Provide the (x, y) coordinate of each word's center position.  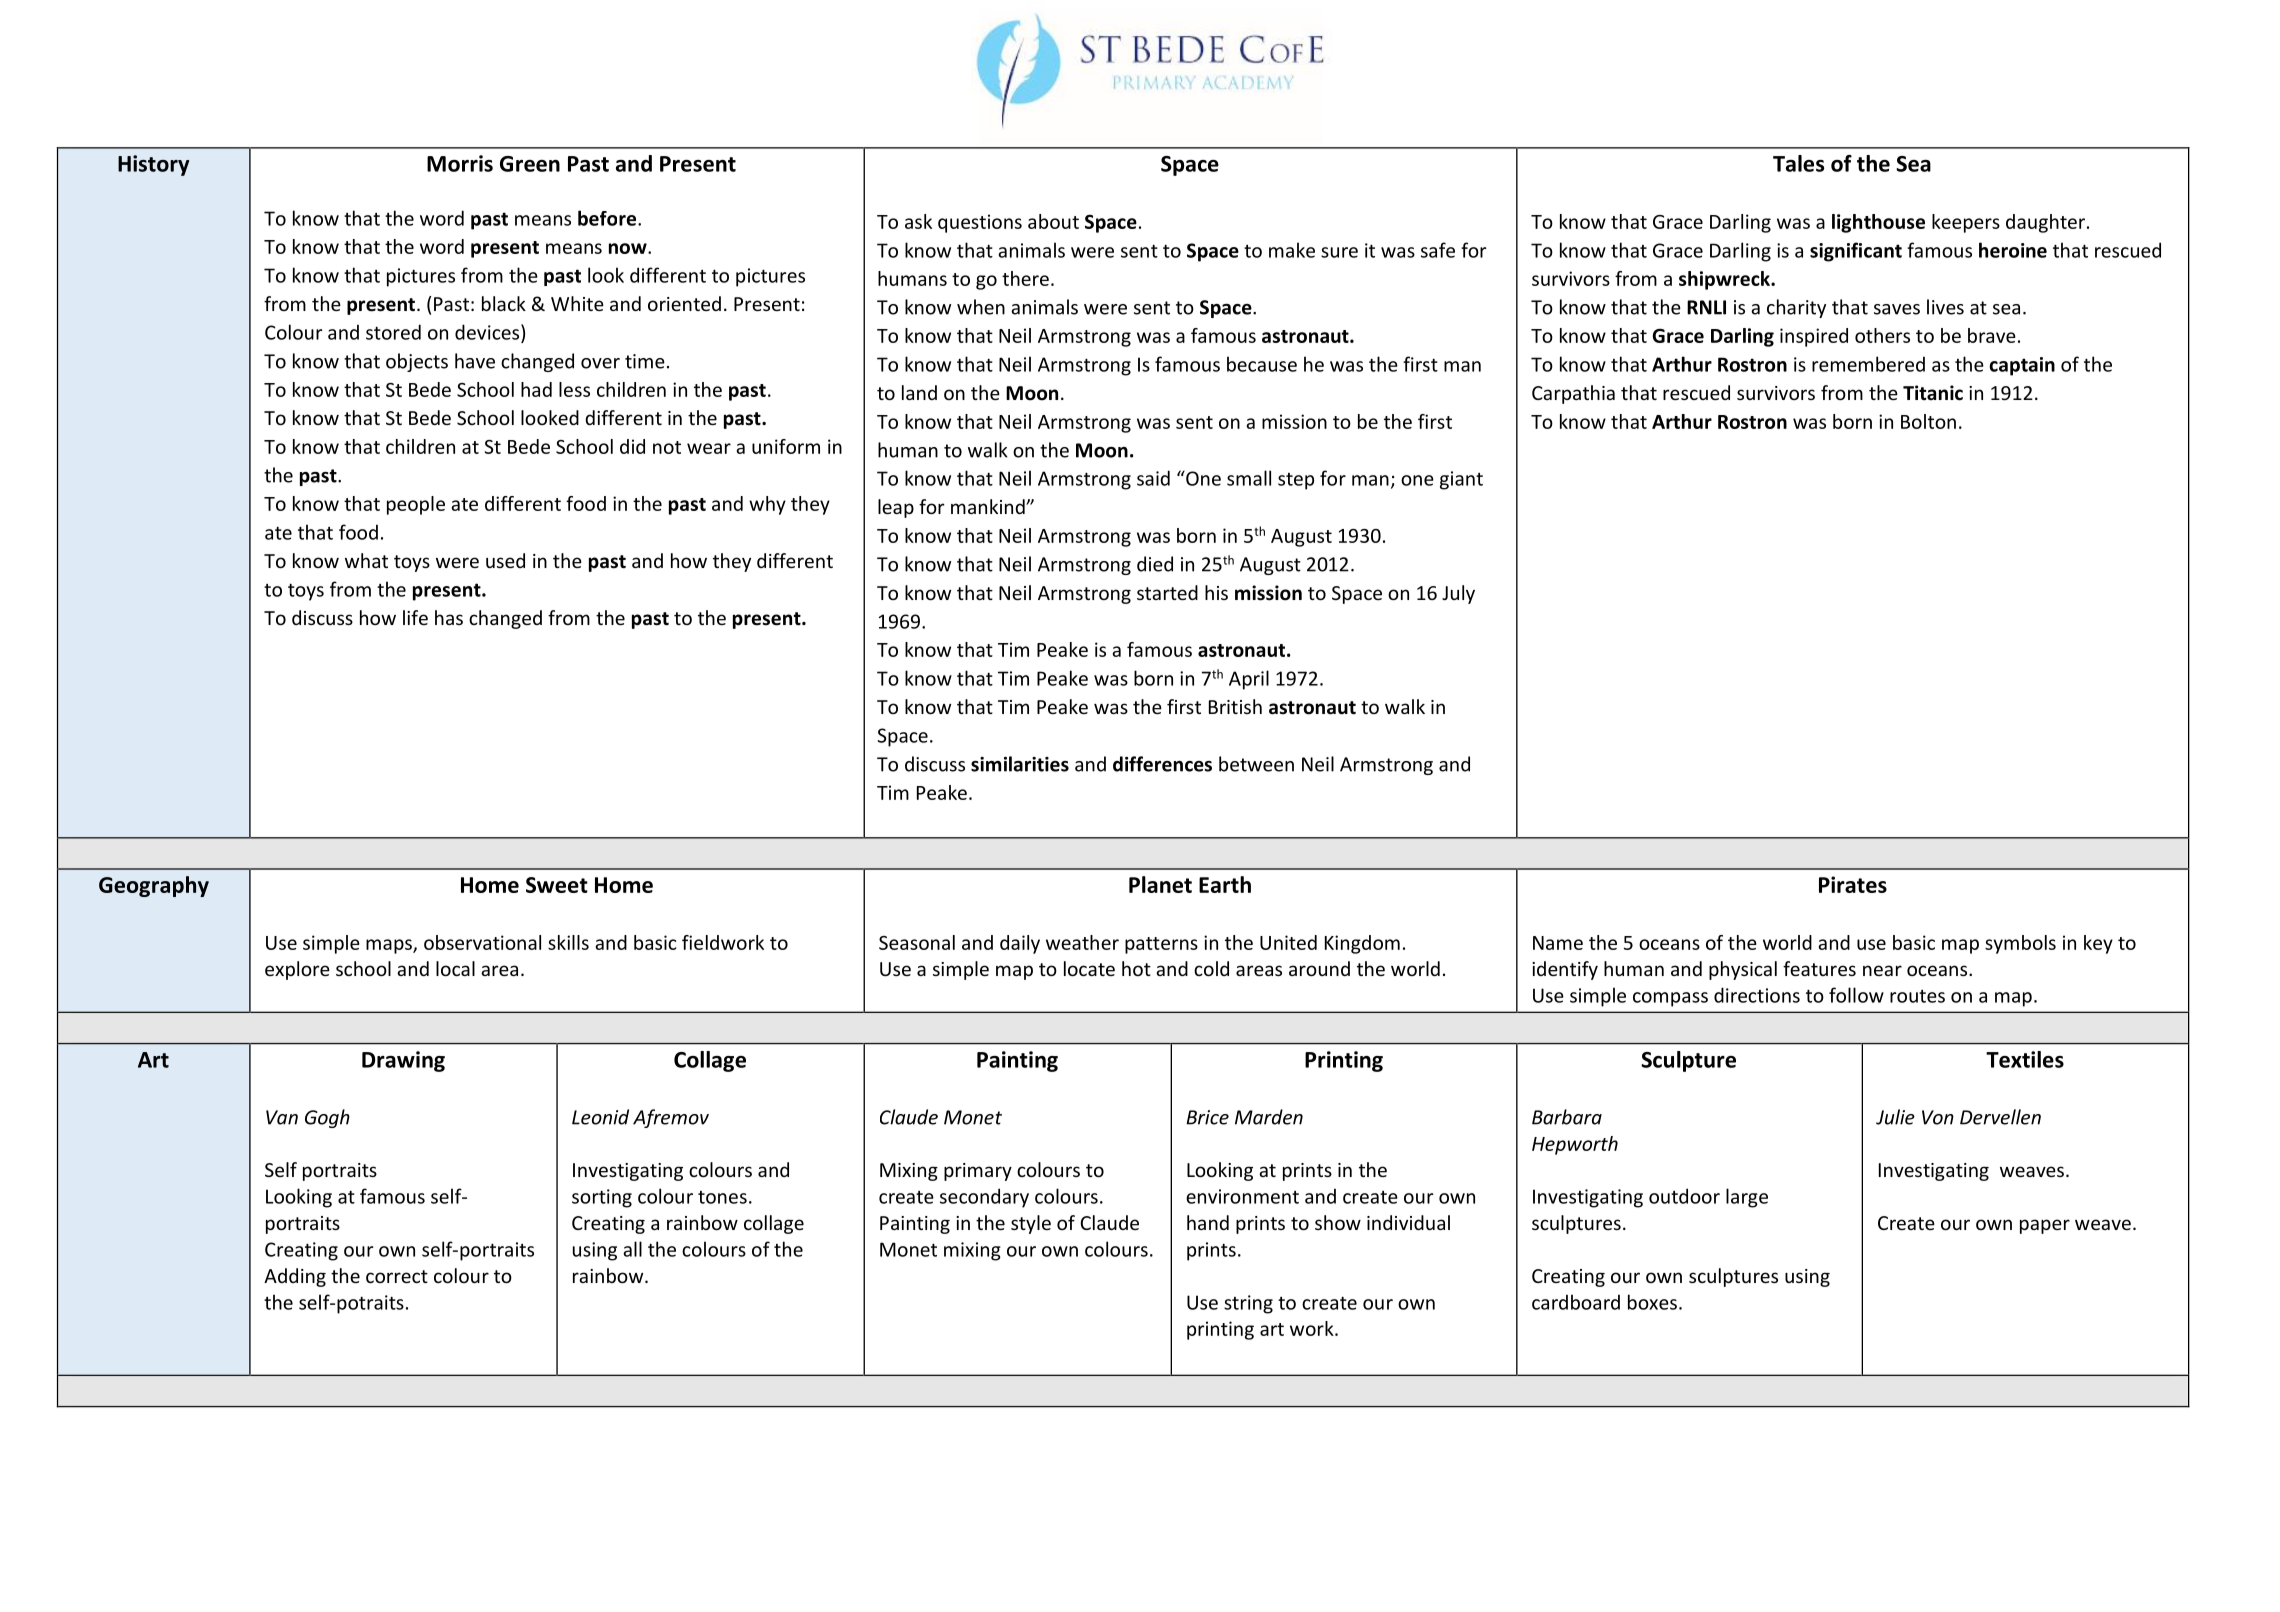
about (1053, 221)
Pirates (1853, 884)
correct (397, 1276)
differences (1162, 764)
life (415, 617)
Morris (460, 163)
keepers (1966, 223)
